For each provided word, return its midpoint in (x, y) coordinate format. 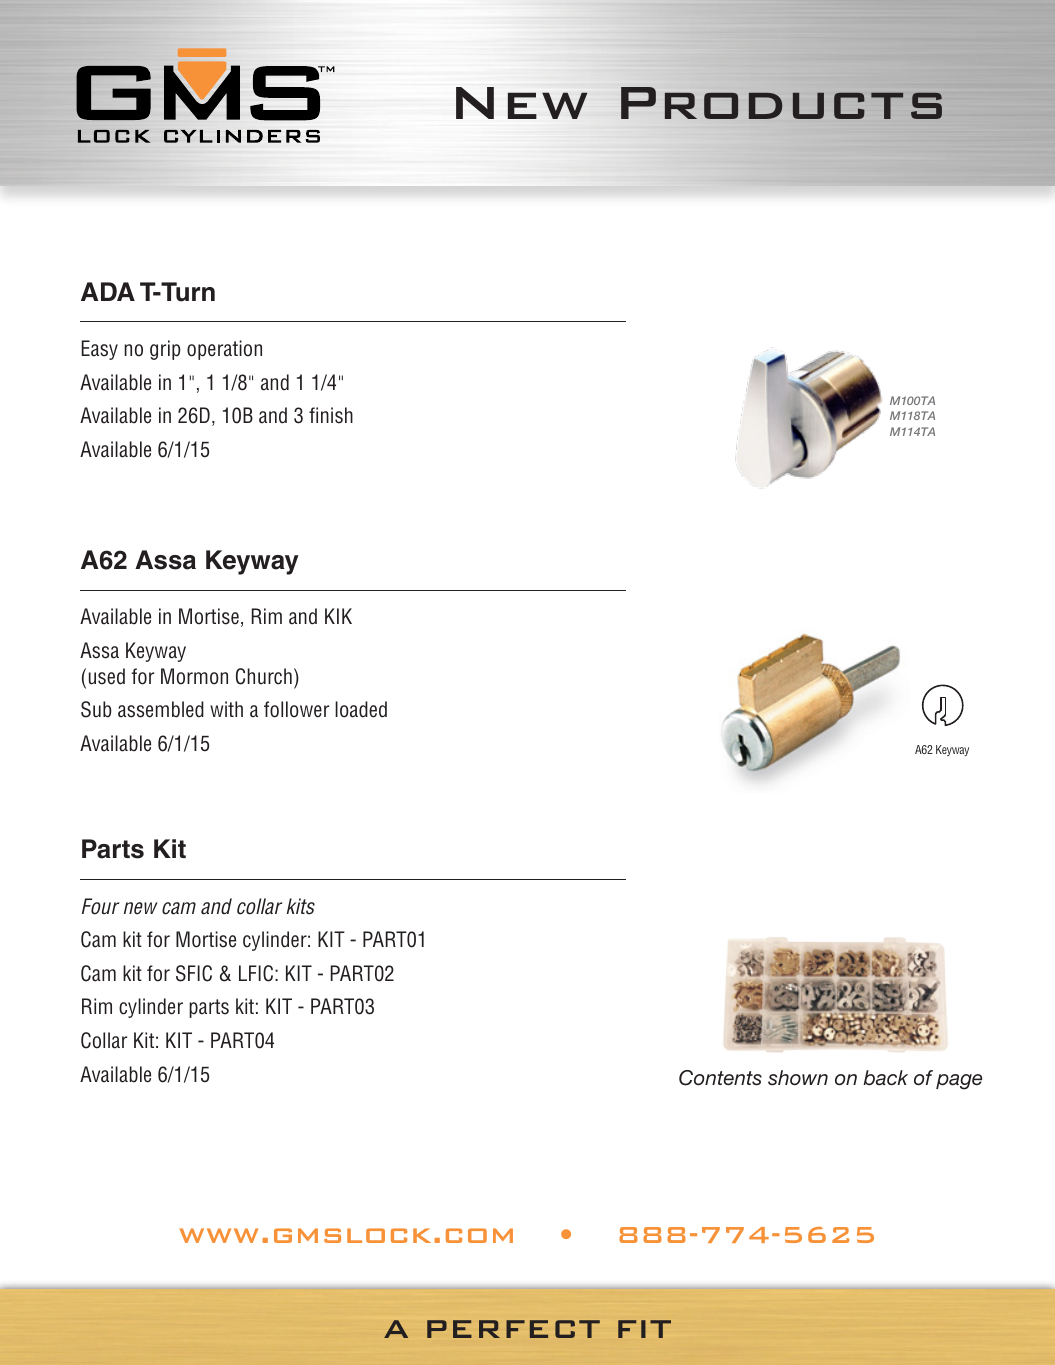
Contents (720, 1078)
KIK (338, 616)
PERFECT (513, 1329)
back (885, 1077)
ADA (108, 291)
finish (331, 415)
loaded (361, 709)
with (226, 709)
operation (224, 350)
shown (798, 1078)
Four (100, 906)
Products (781, 103)
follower (296, 709)
